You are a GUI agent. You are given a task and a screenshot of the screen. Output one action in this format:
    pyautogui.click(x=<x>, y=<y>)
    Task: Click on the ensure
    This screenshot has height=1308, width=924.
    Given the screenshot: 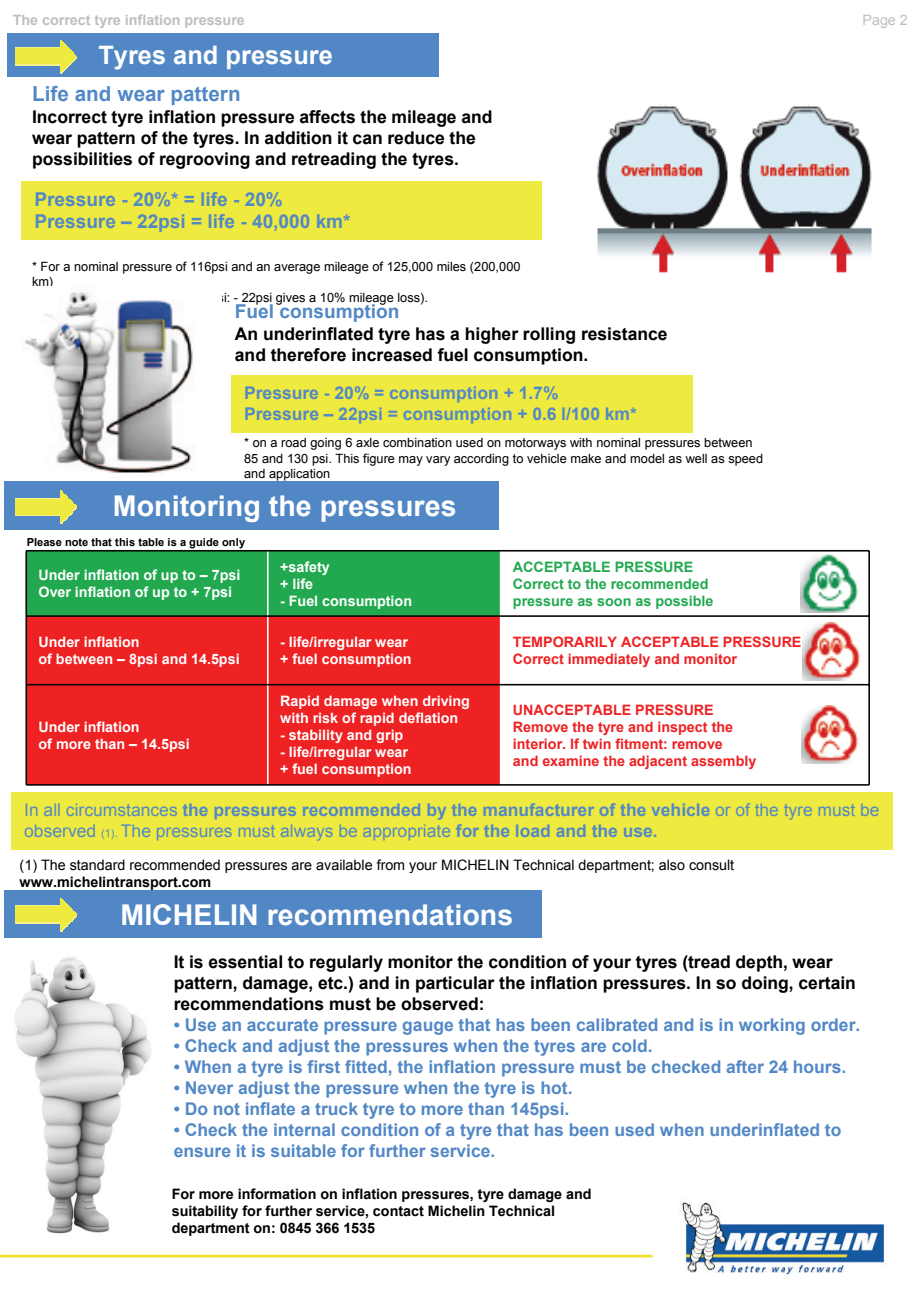 What is the action you would take?
    pyautogui.click(x=202, y=1152)
